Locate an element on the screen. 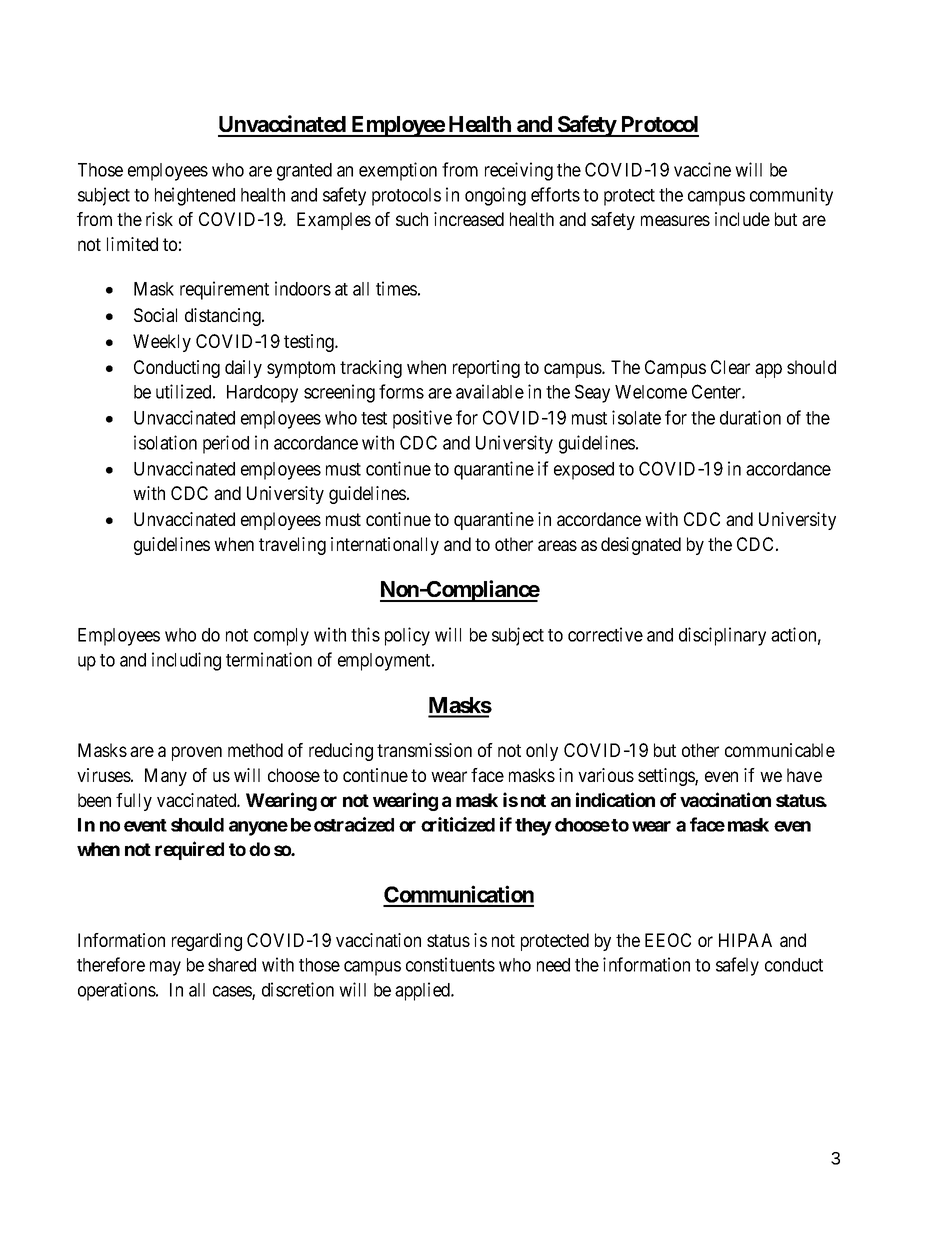  disciplinary is located at coordinates (722, 636).
